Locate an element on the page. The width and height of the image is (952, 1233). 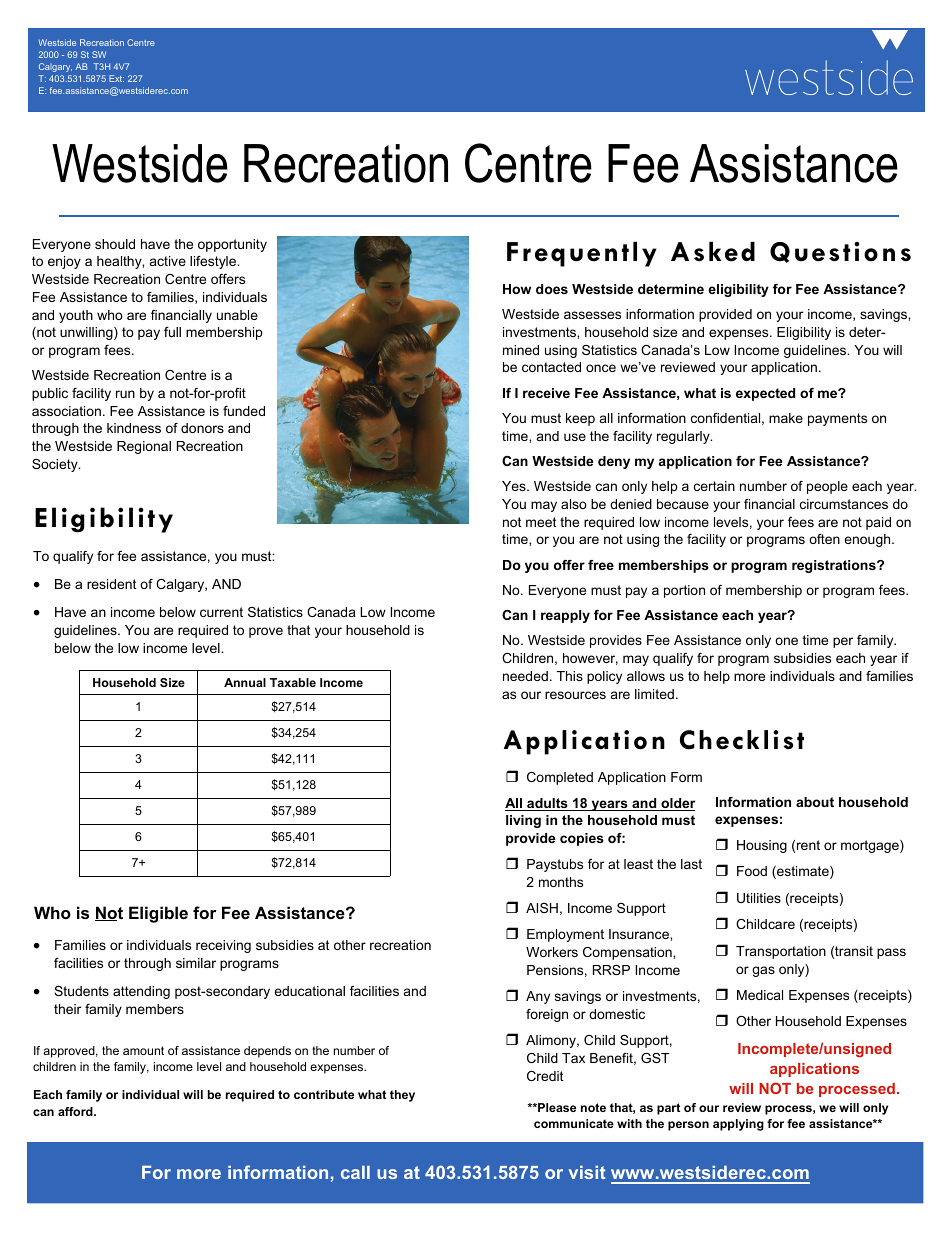
does is located at coordinates (552, 289).
